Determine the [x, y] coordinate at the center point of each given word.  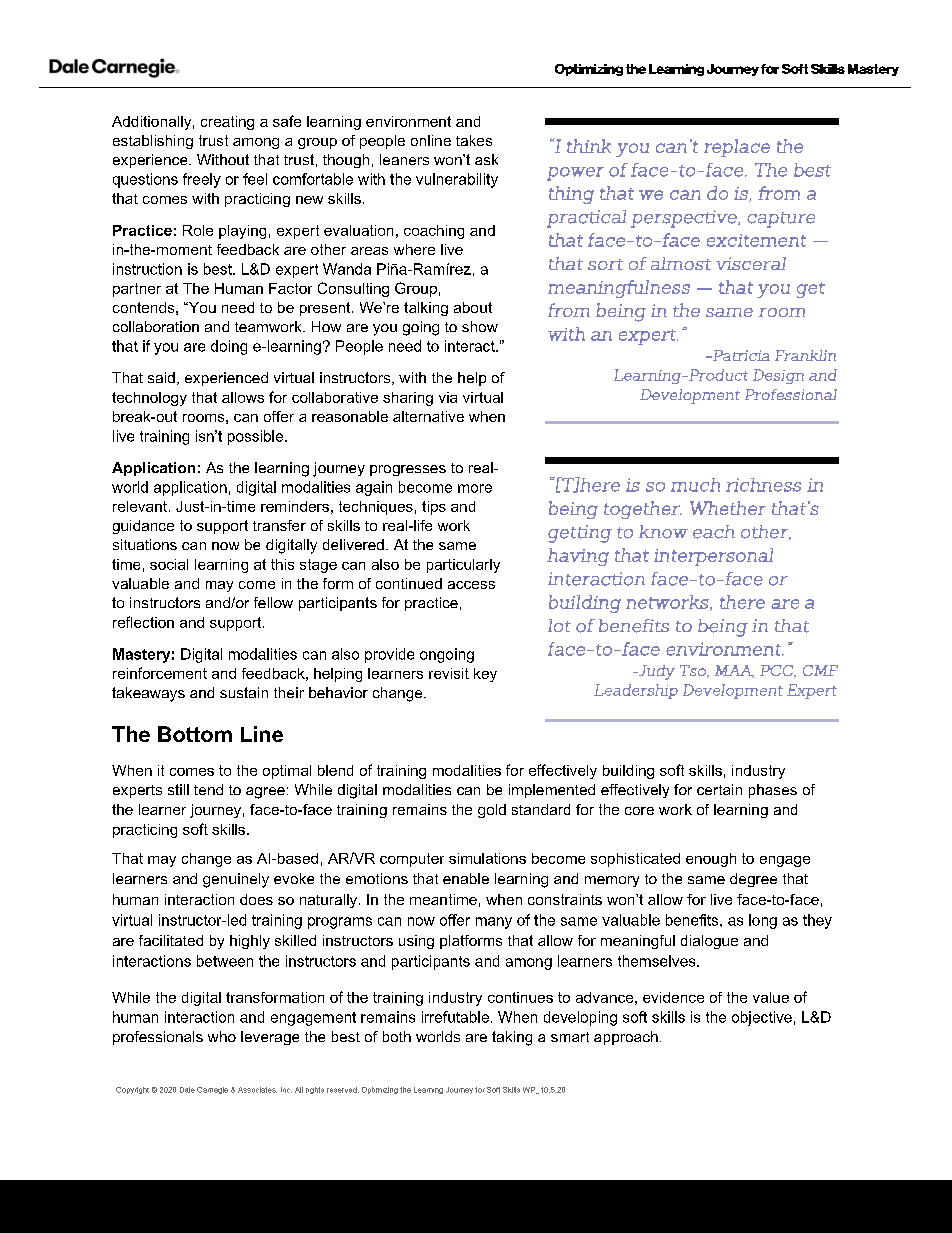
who [222, 1036]
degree [753, 880]
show [480, 326]
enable [466, 878]
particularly [463, 566]
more [475, 488]
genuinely [236, 880]
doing [229, 347]
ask [486, 159]
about [473, 307]
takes [474, 140]
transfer [279, 525]
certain [719, 789]
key [485, 675]
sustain [244, 692]
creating [227, 123]
